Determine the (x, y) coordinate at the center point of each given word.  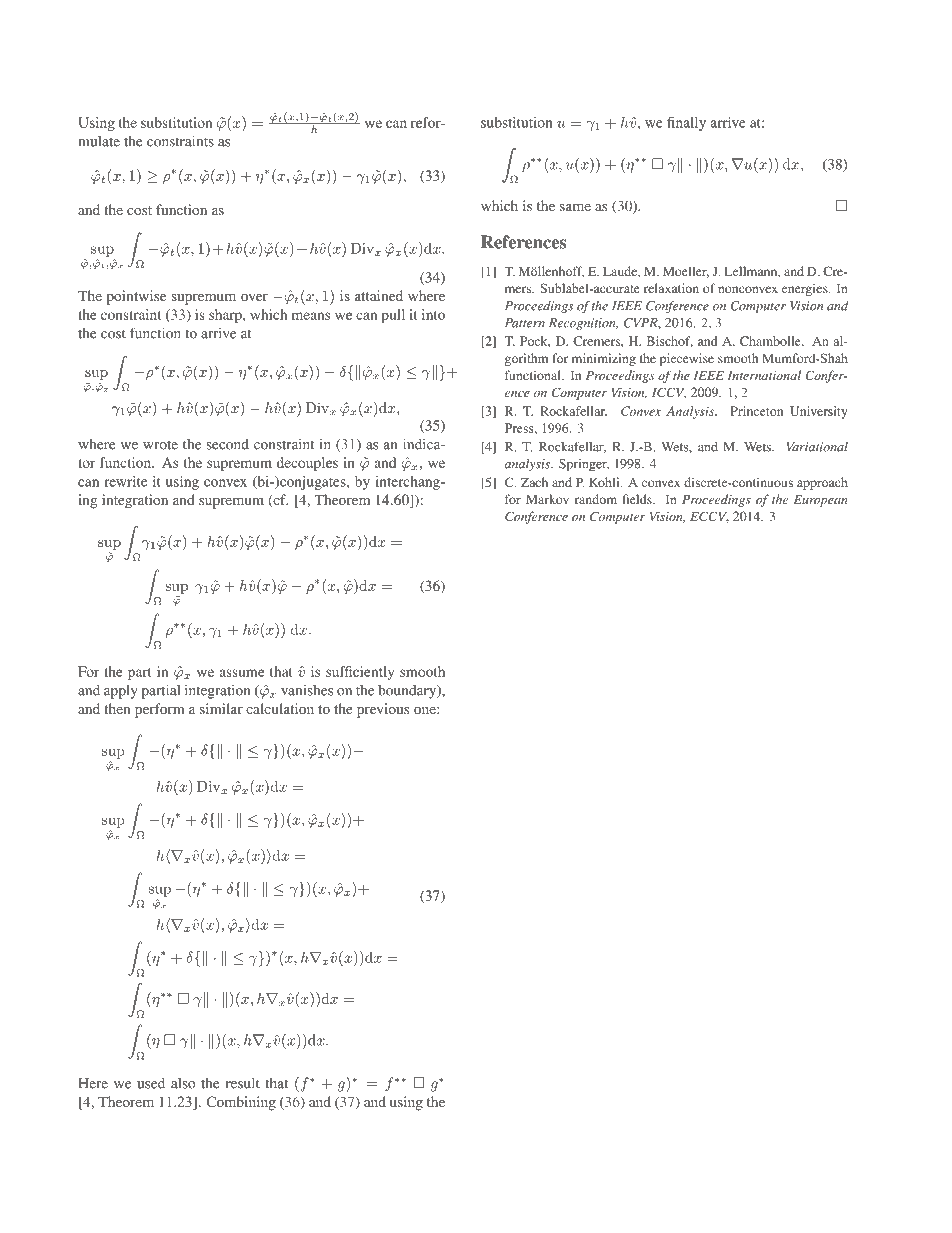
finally (686, 124)
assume (242, 673)
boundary (408, 692)
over (254, 297)
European (820, 501)
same (575, 207)
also (183, 1083)
